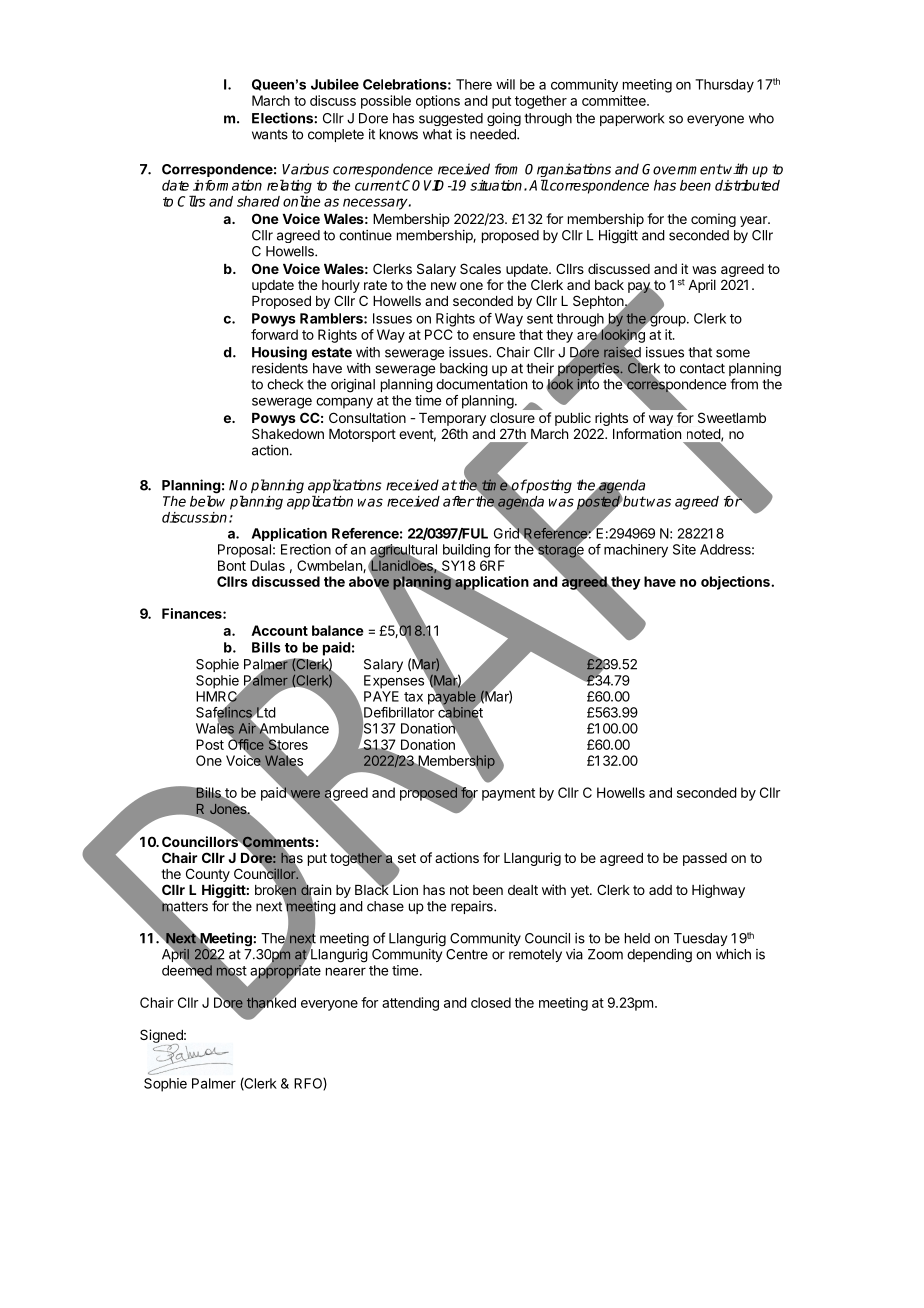 Image resolution: width=924 pixels, height=1308 pixels. Describe the element at coordinates (504, 119) in the image. I see `going` at that location.
